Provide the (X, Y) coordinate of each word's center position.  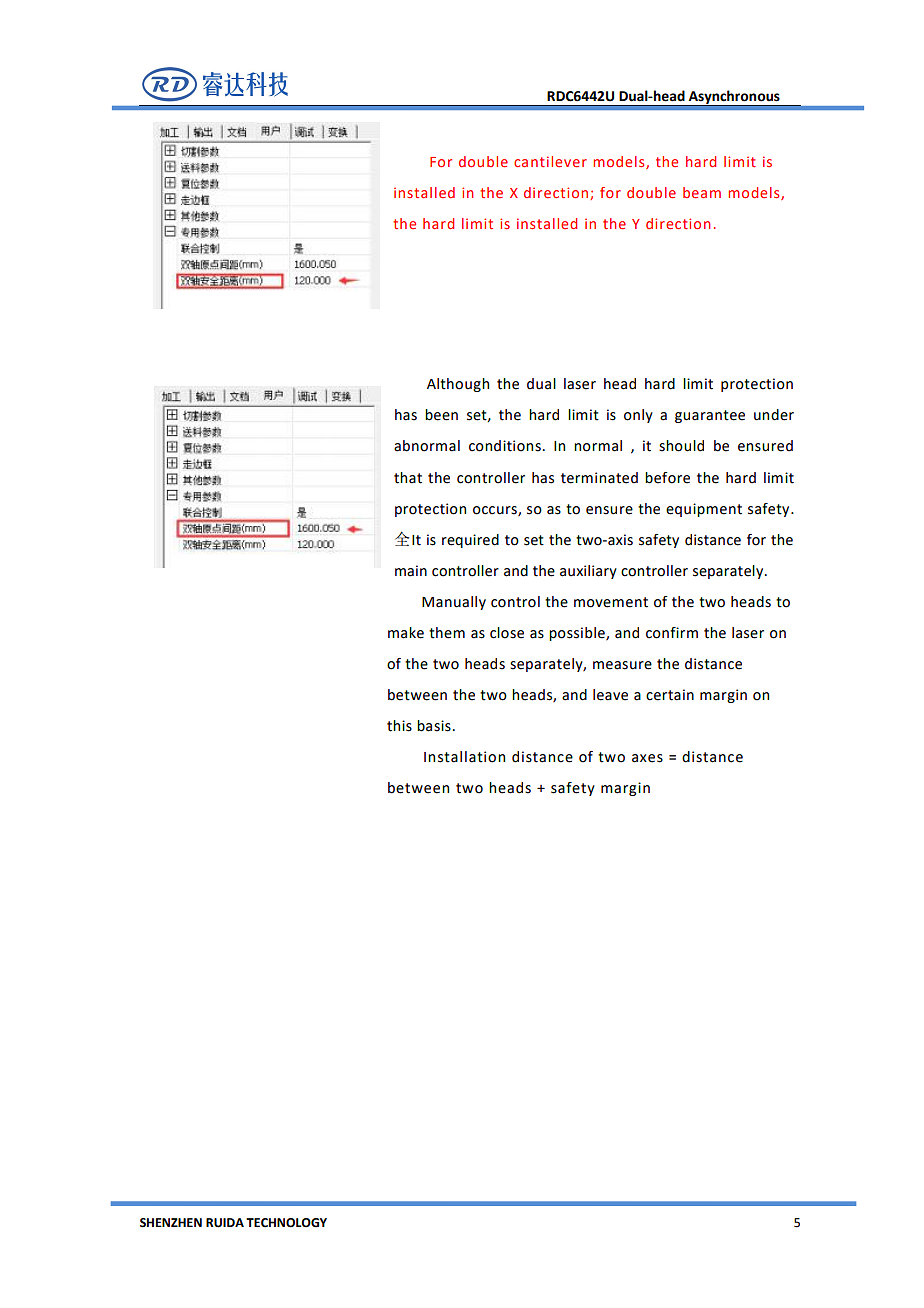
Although (458, 385)
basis (434, 726)
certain (670, 695)
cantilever (550, 161)
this (399, 726)
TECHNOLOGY (286, 1223)
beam (702, 192)
